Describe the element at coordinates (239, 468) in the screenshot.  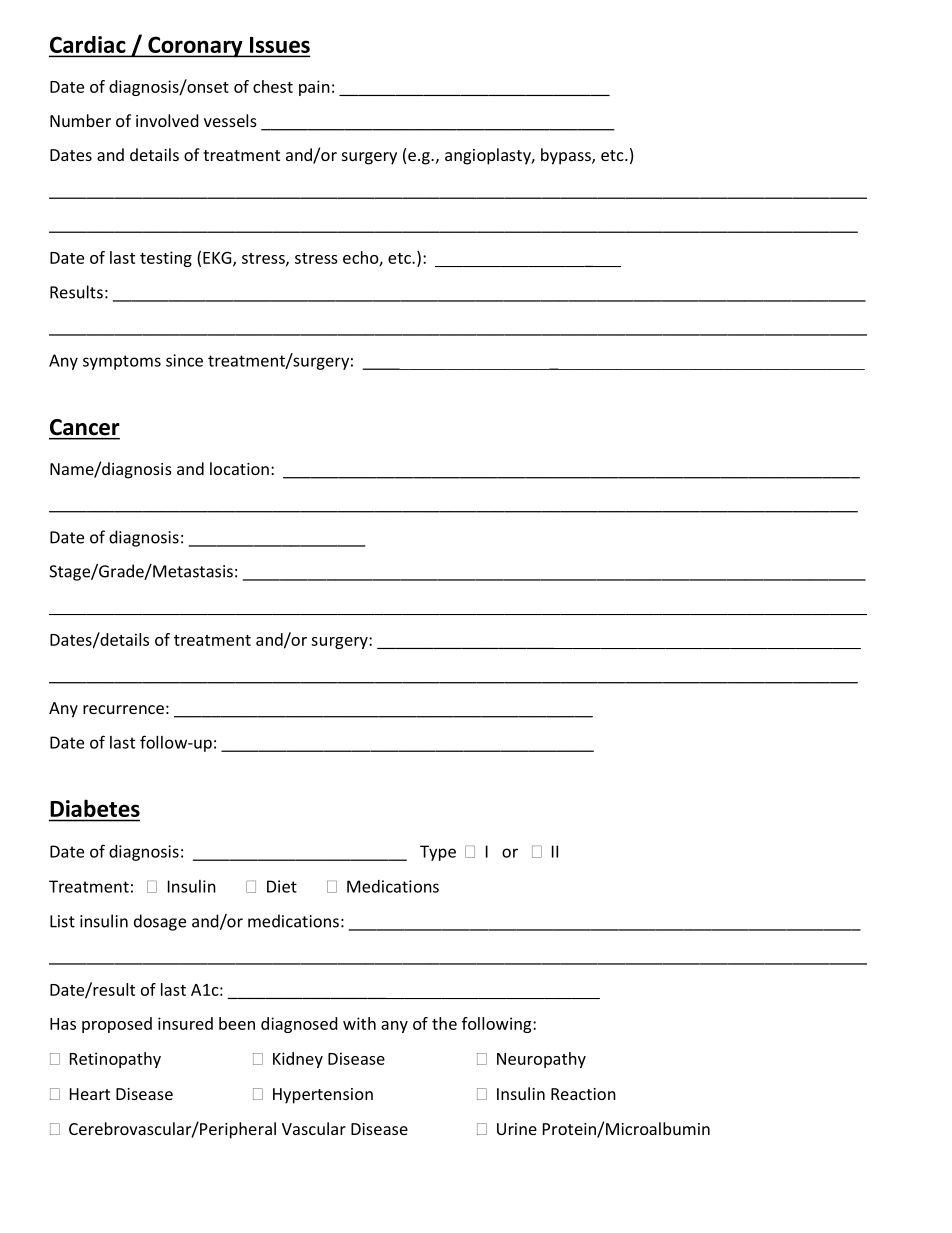
I see `location` at that location.
